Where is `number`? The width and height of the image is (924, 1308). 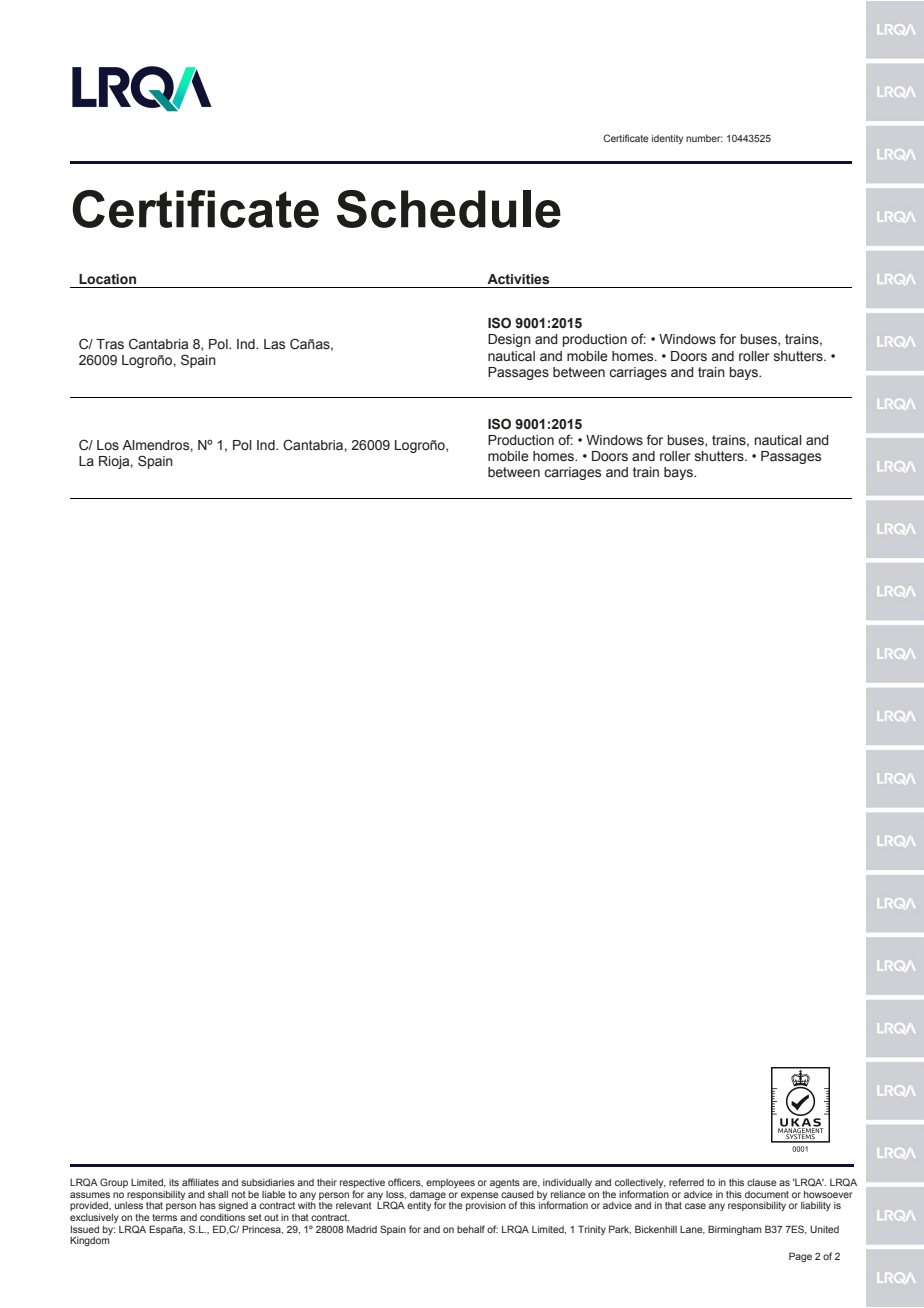 number is located at coordinates (704, 138).
